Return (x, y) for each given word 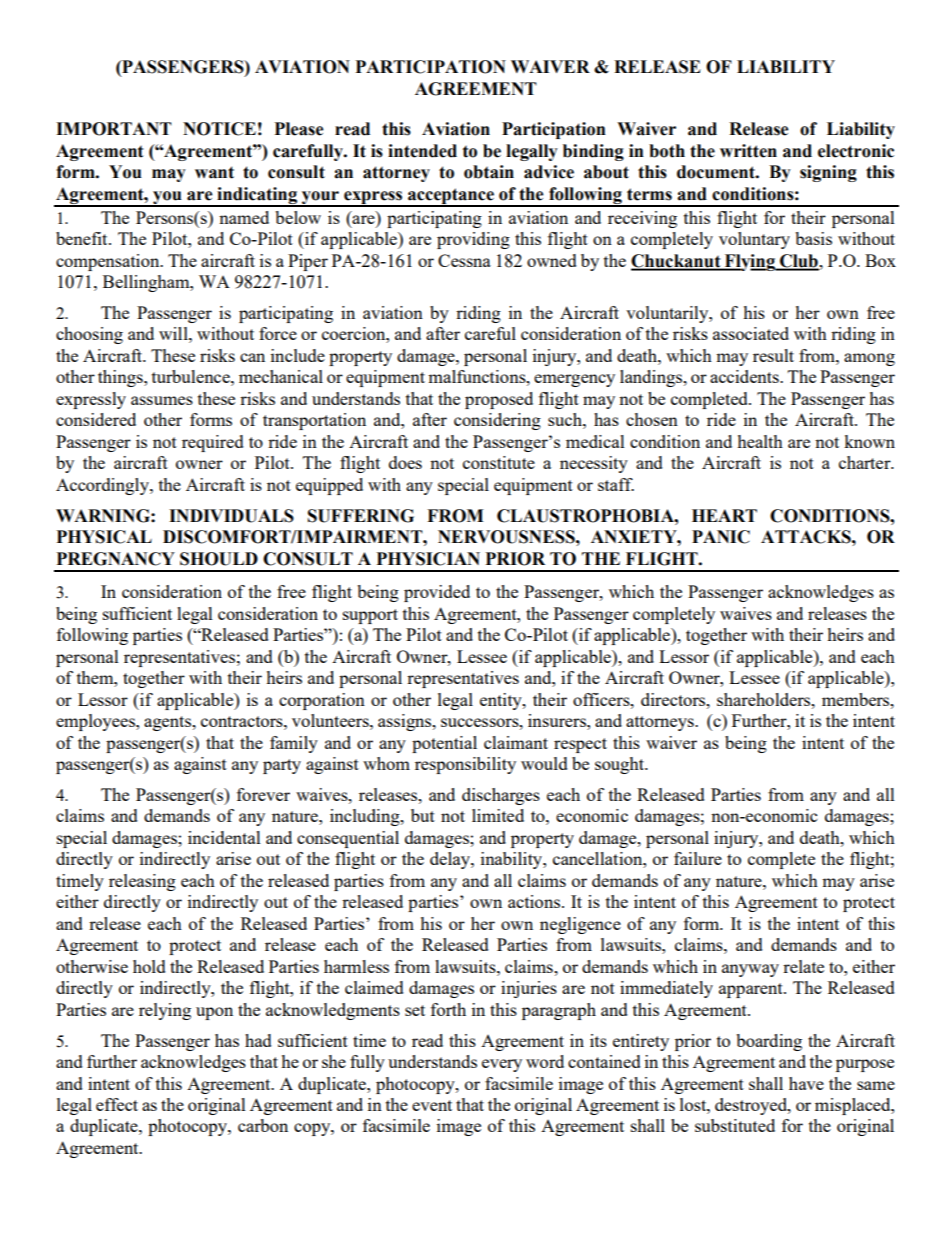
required (213, 443)
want (214, 172)
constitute (499, 462)
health (760, 441)
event (432, 1105)
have (806, 1083)
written (748, 151)
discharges (501, 796)
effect (117, 1104)
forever (263, 794)
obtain (489, 172)
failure (698, 858)
